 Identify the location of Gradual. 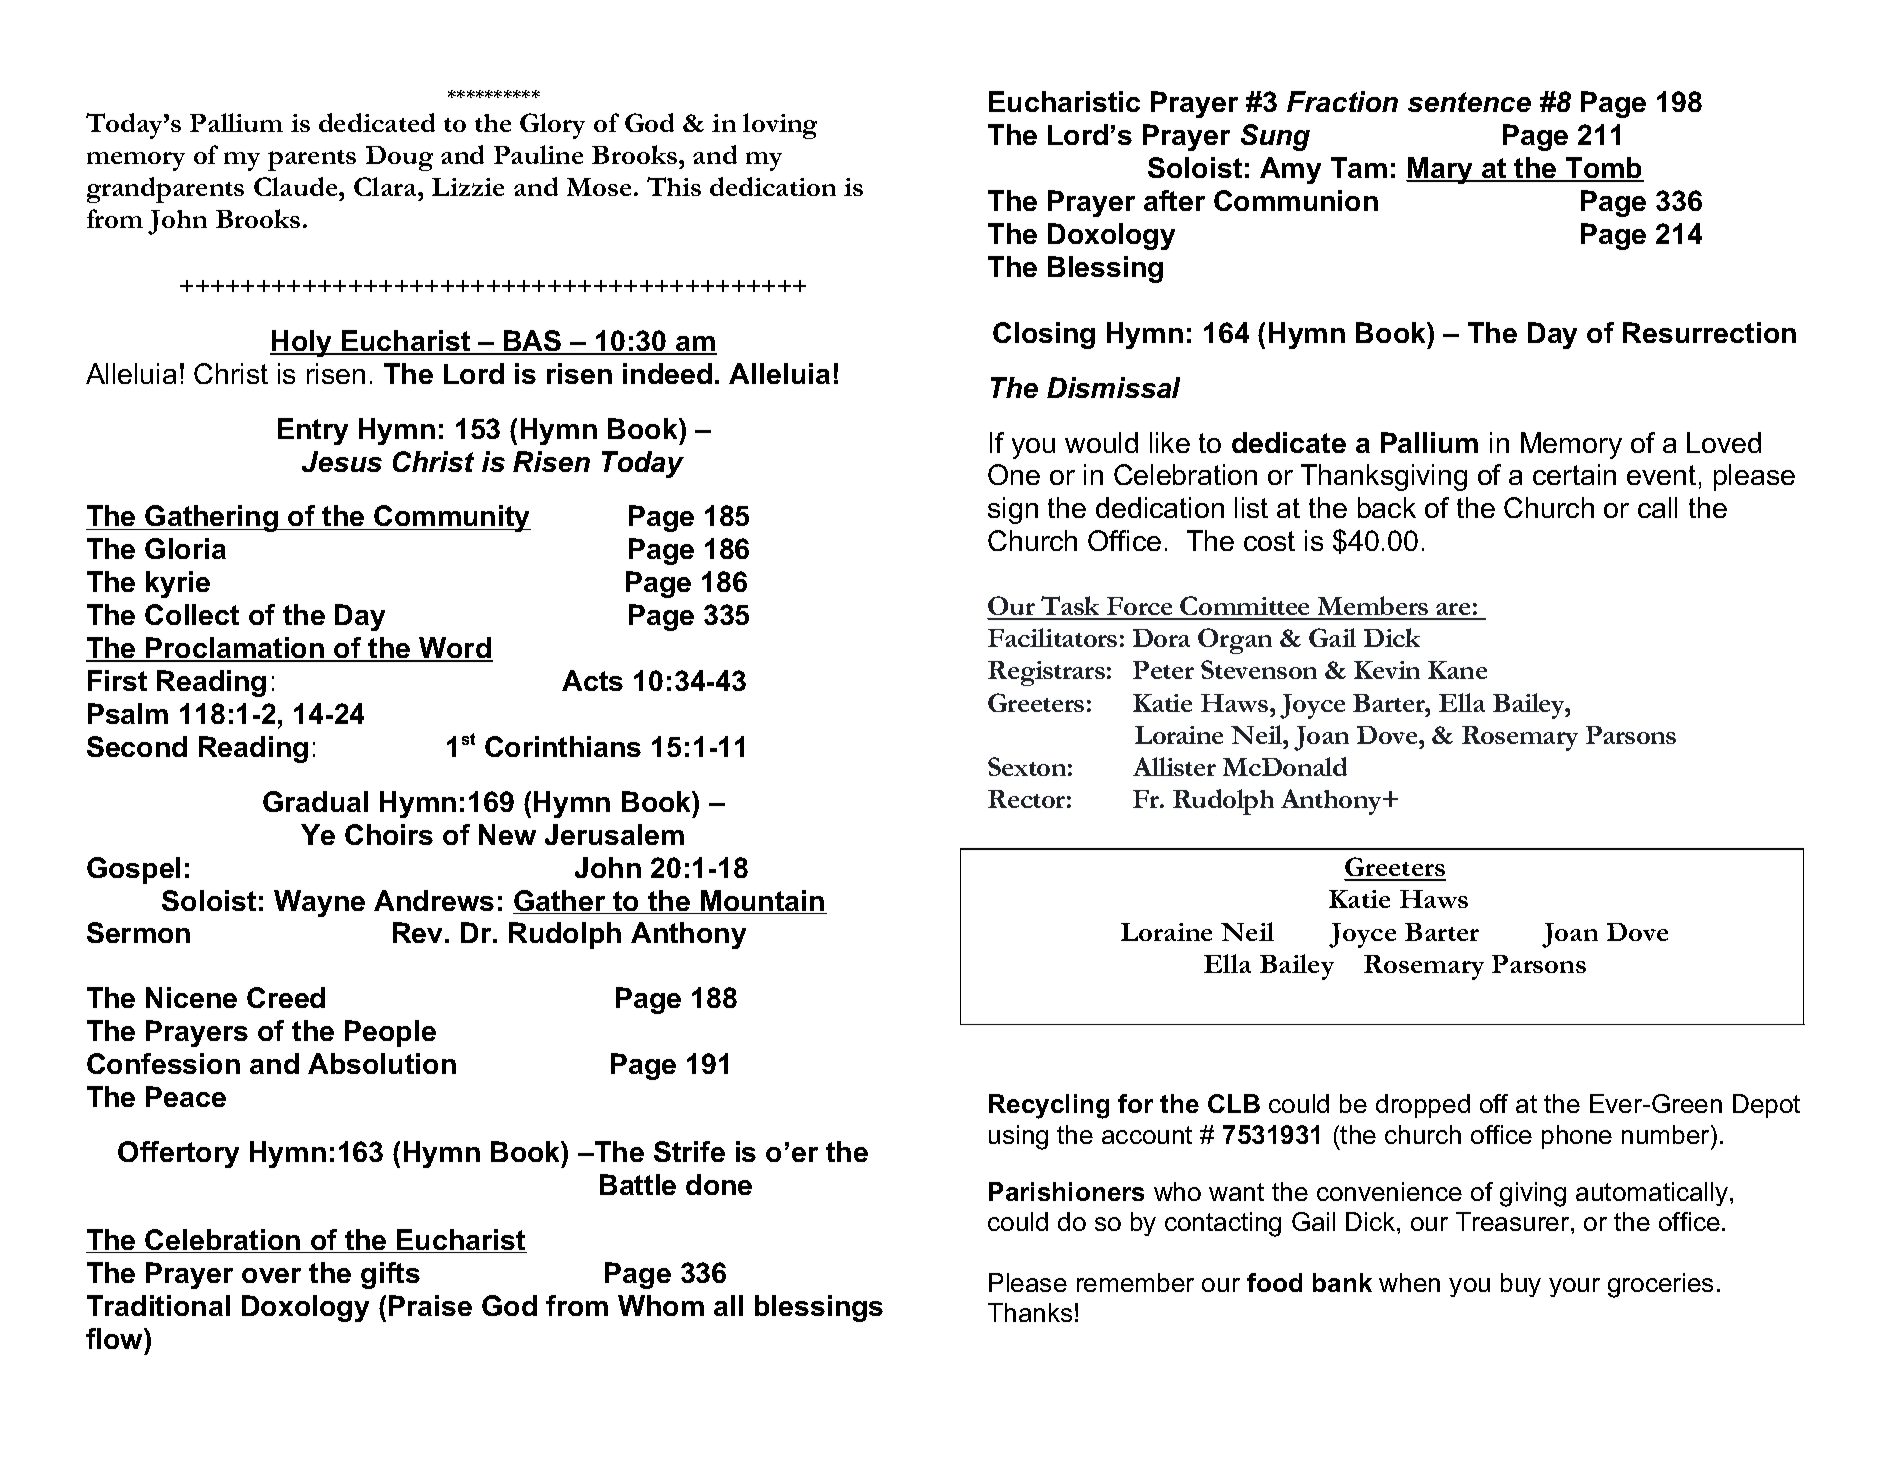
(315, 801).
